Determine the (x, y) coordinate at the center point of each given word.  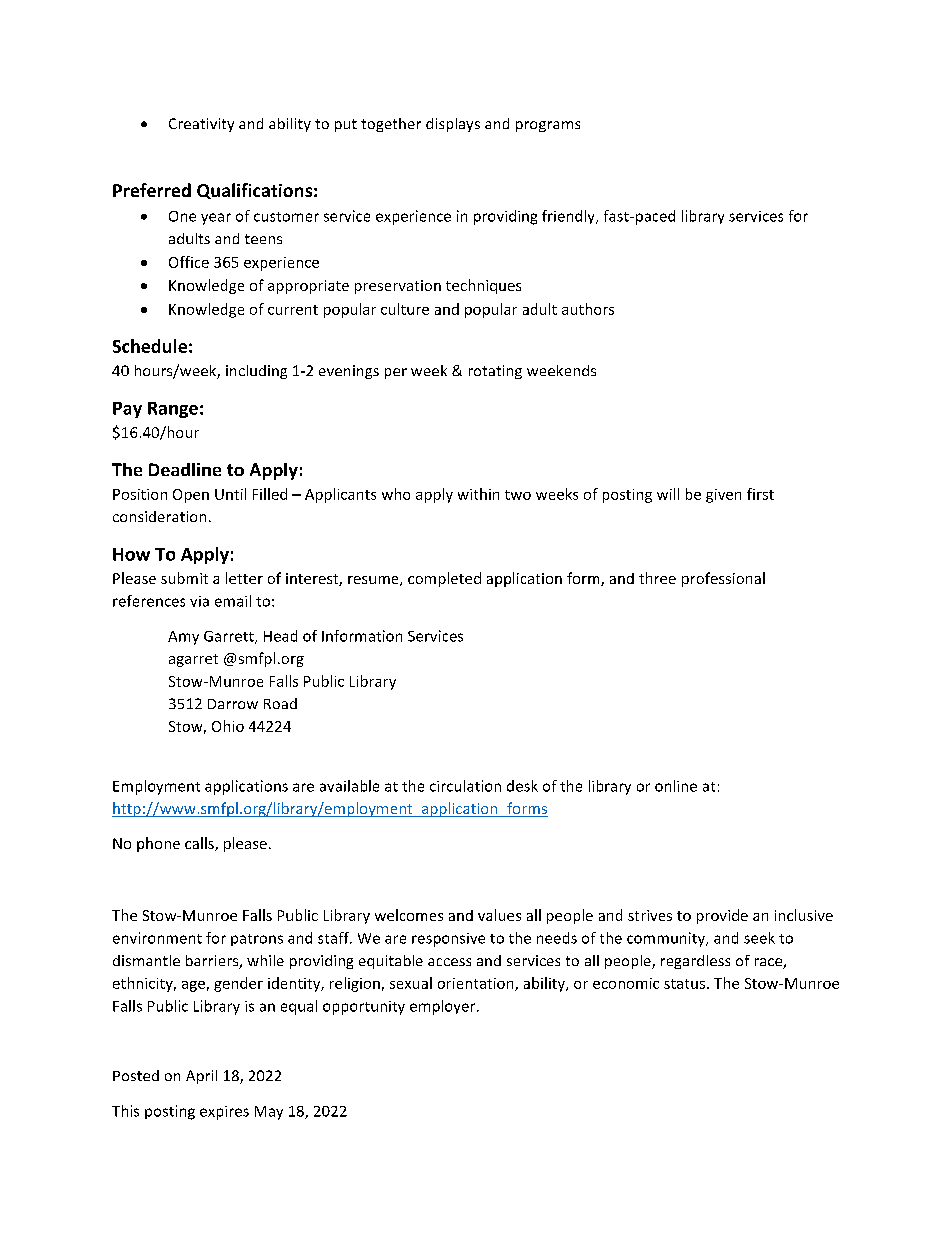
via (199, 601)
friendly (569, 217)
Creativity (201, 125)
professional (723, 579)
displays (453, 125)
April (201, 1077)
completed (444, 579)
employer (444, 1007)
